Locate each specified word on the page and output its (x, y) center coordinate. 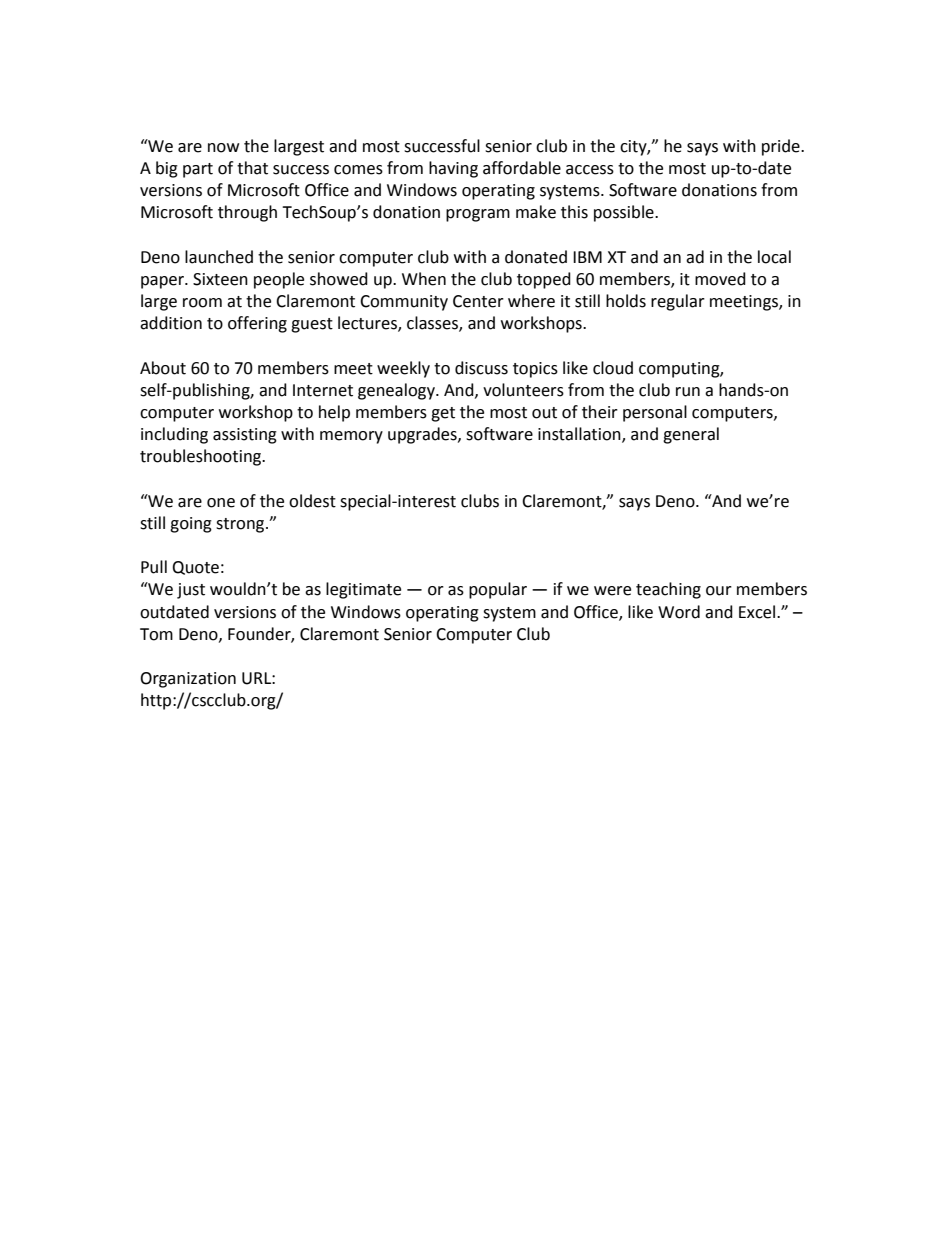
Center (478, 301)
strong (241, 525)
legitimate (363, 590)
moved (720, 279)
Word (679, 612)
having (453, 169)
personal (655, 413)
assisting (245, 436)
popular (498, 590)
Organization (188, 680)
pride (782, 147)
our (719, 591)
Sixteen (220, 279)
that (252, 168)
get (443, 414)
